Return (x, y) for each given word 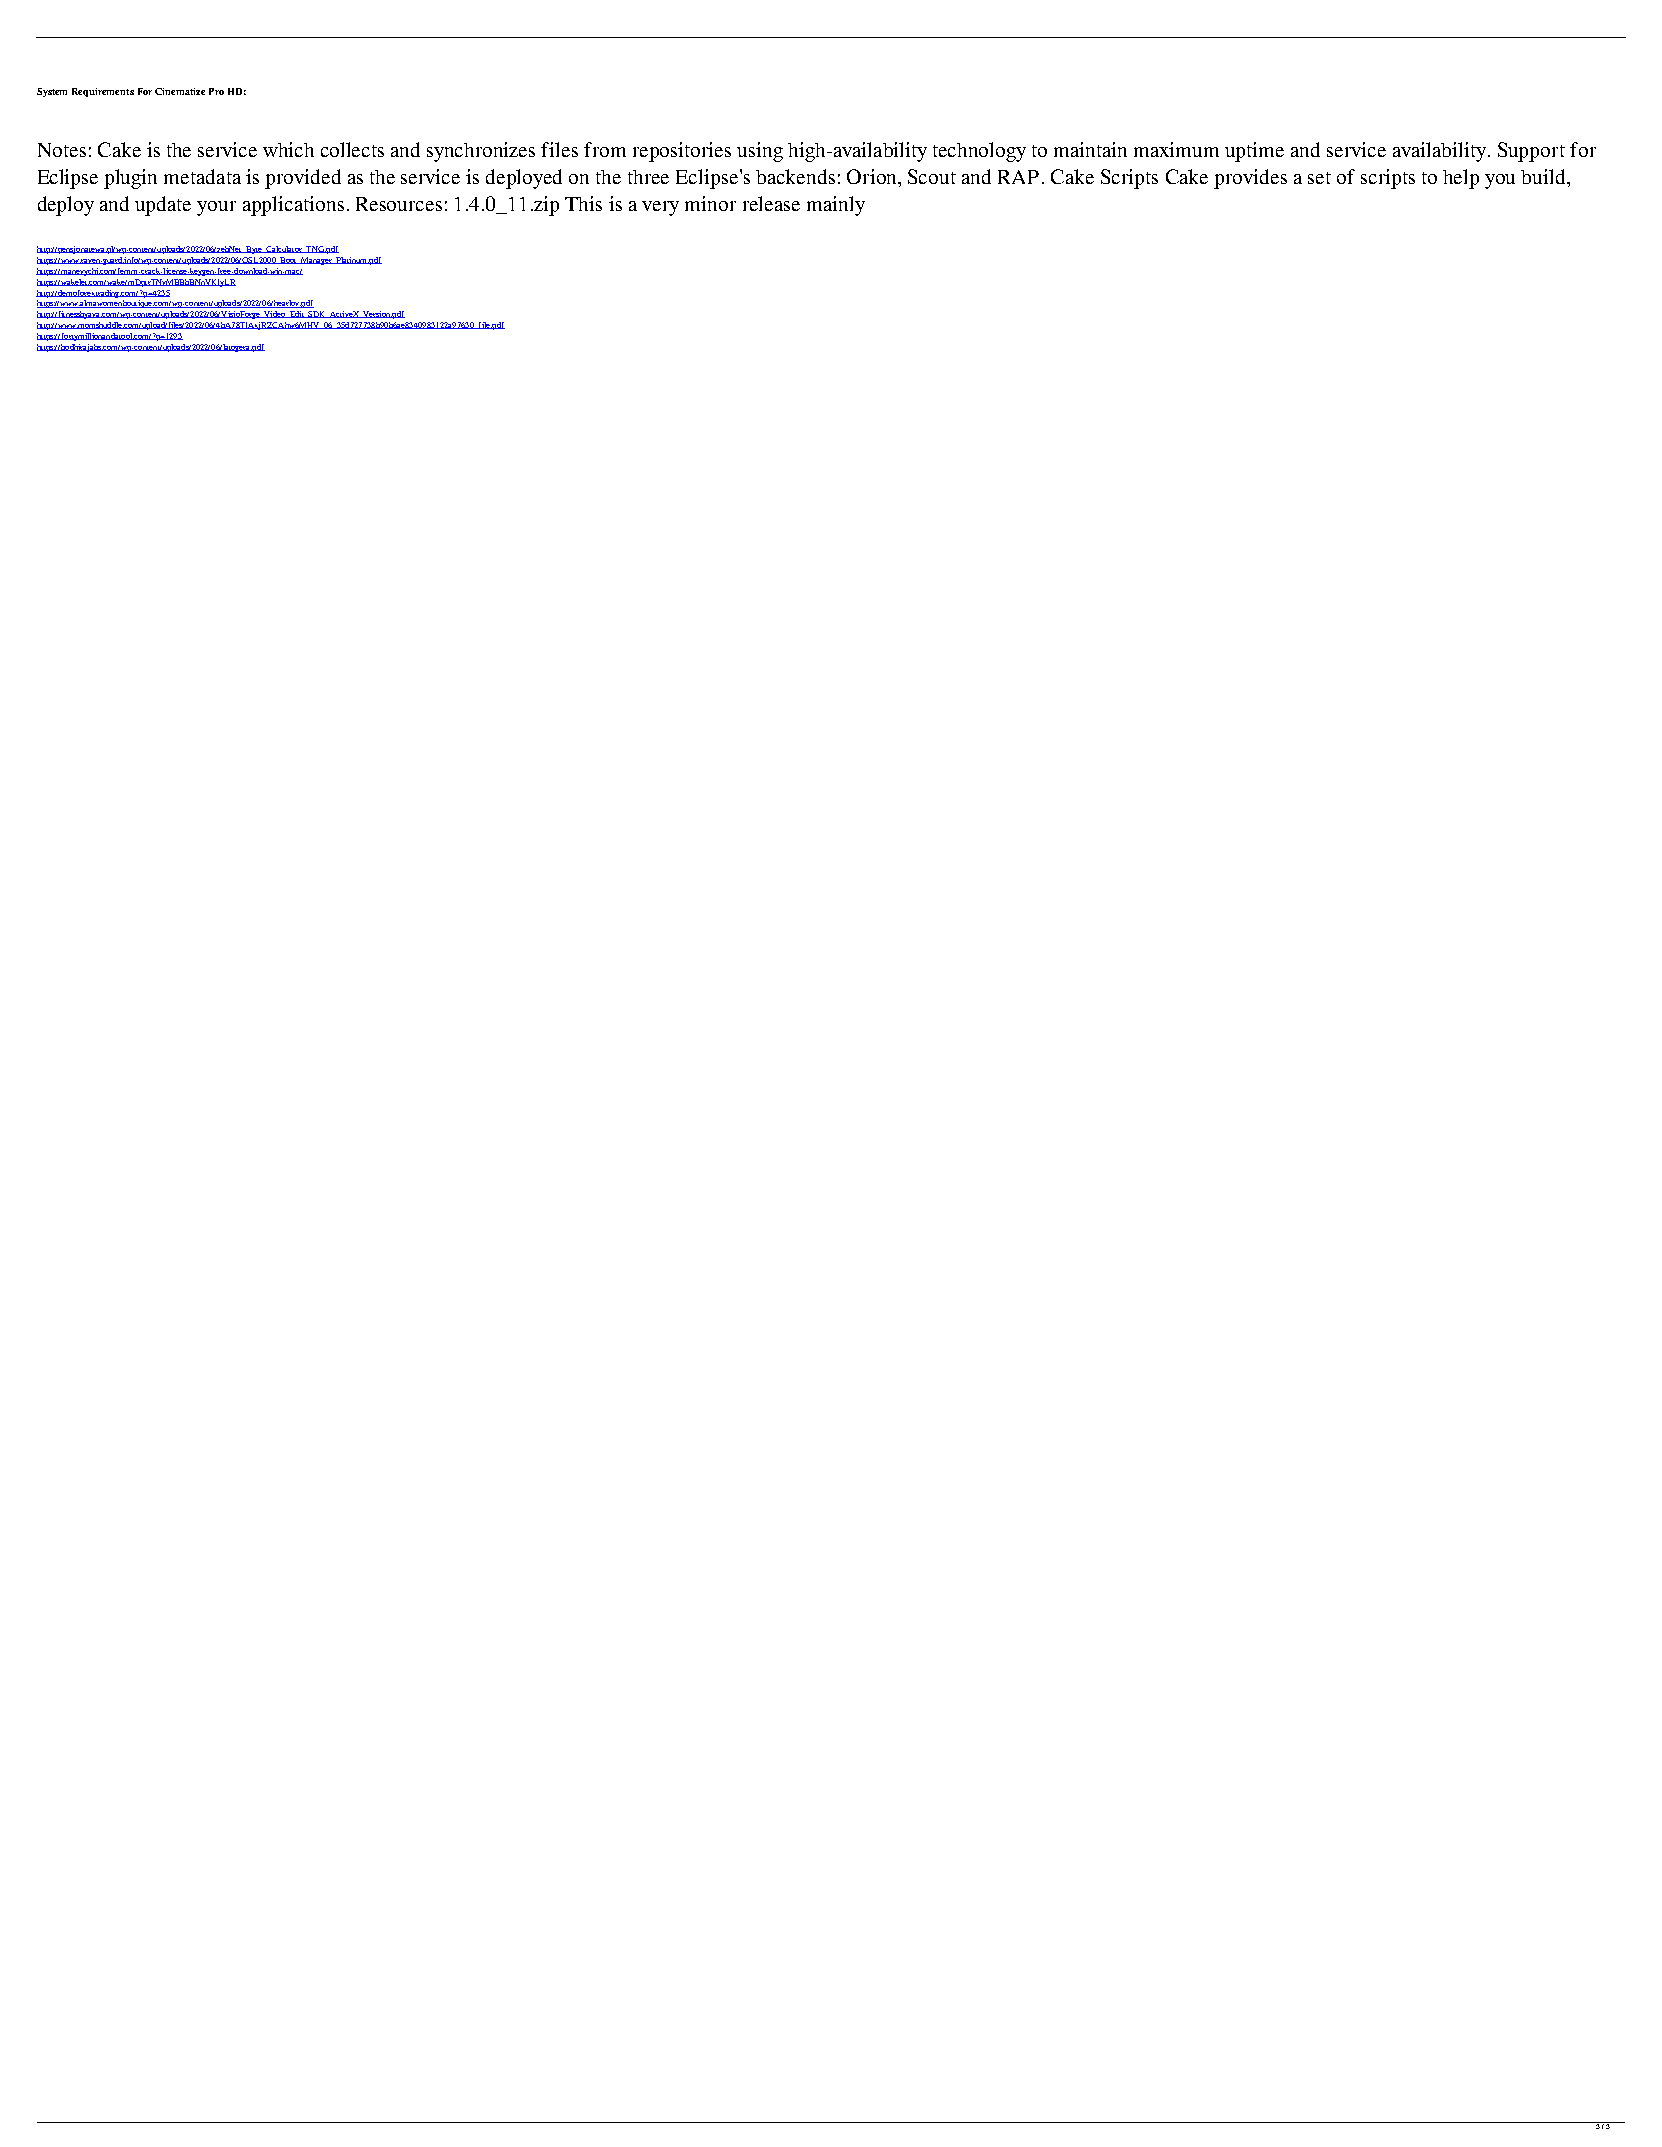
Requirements (103, 92)
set (1319, 178)
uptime (1254, 152)
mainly (836, 206)
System (52, 92)
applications (293, 206)
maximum (1176, 149)
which (288, 149)
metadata (202, 176)
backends (795, 176)
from (605, 149)
